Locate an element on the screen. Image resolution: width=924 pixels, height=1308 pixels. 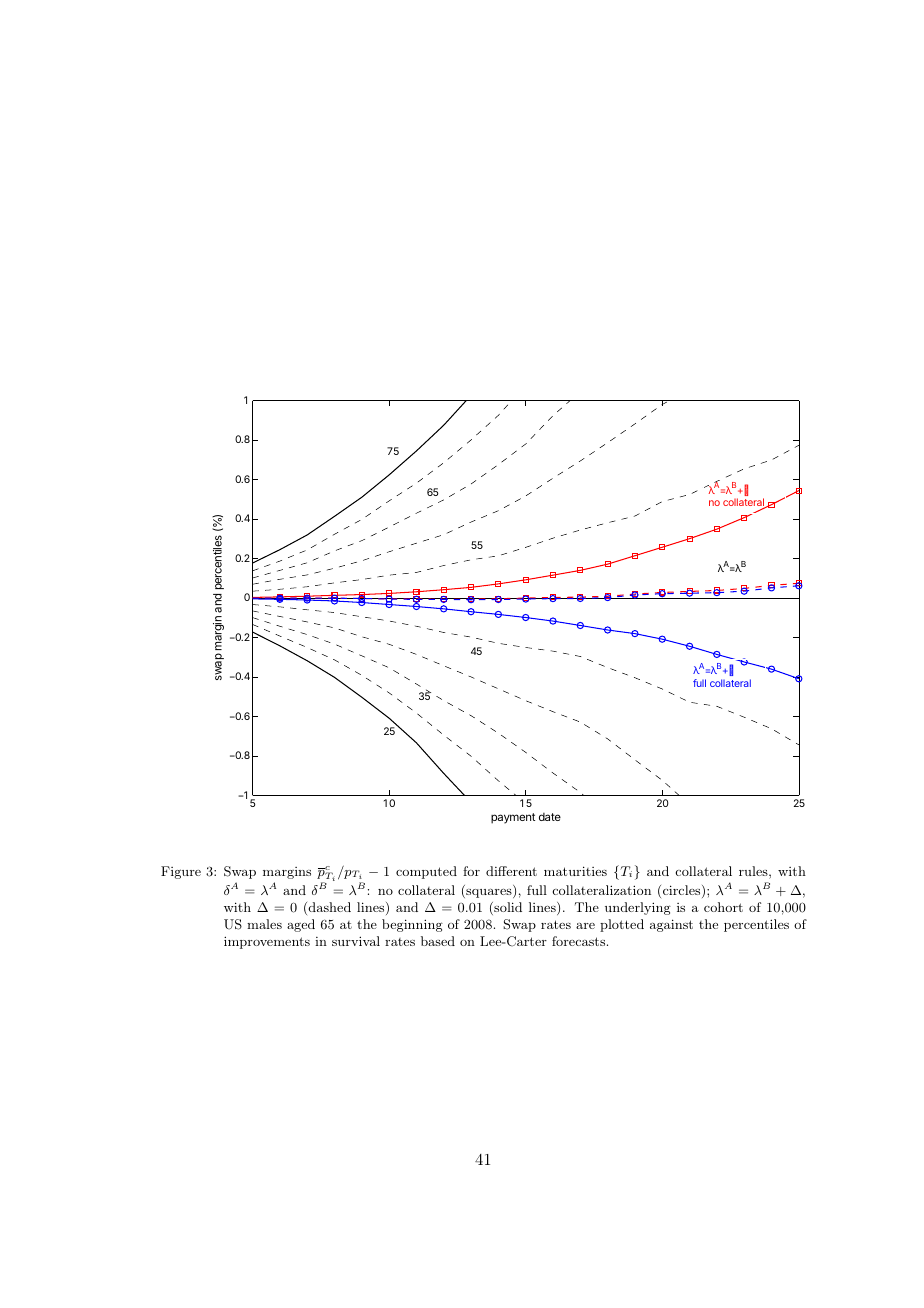
improvements is located at coordinates (267, 942).
